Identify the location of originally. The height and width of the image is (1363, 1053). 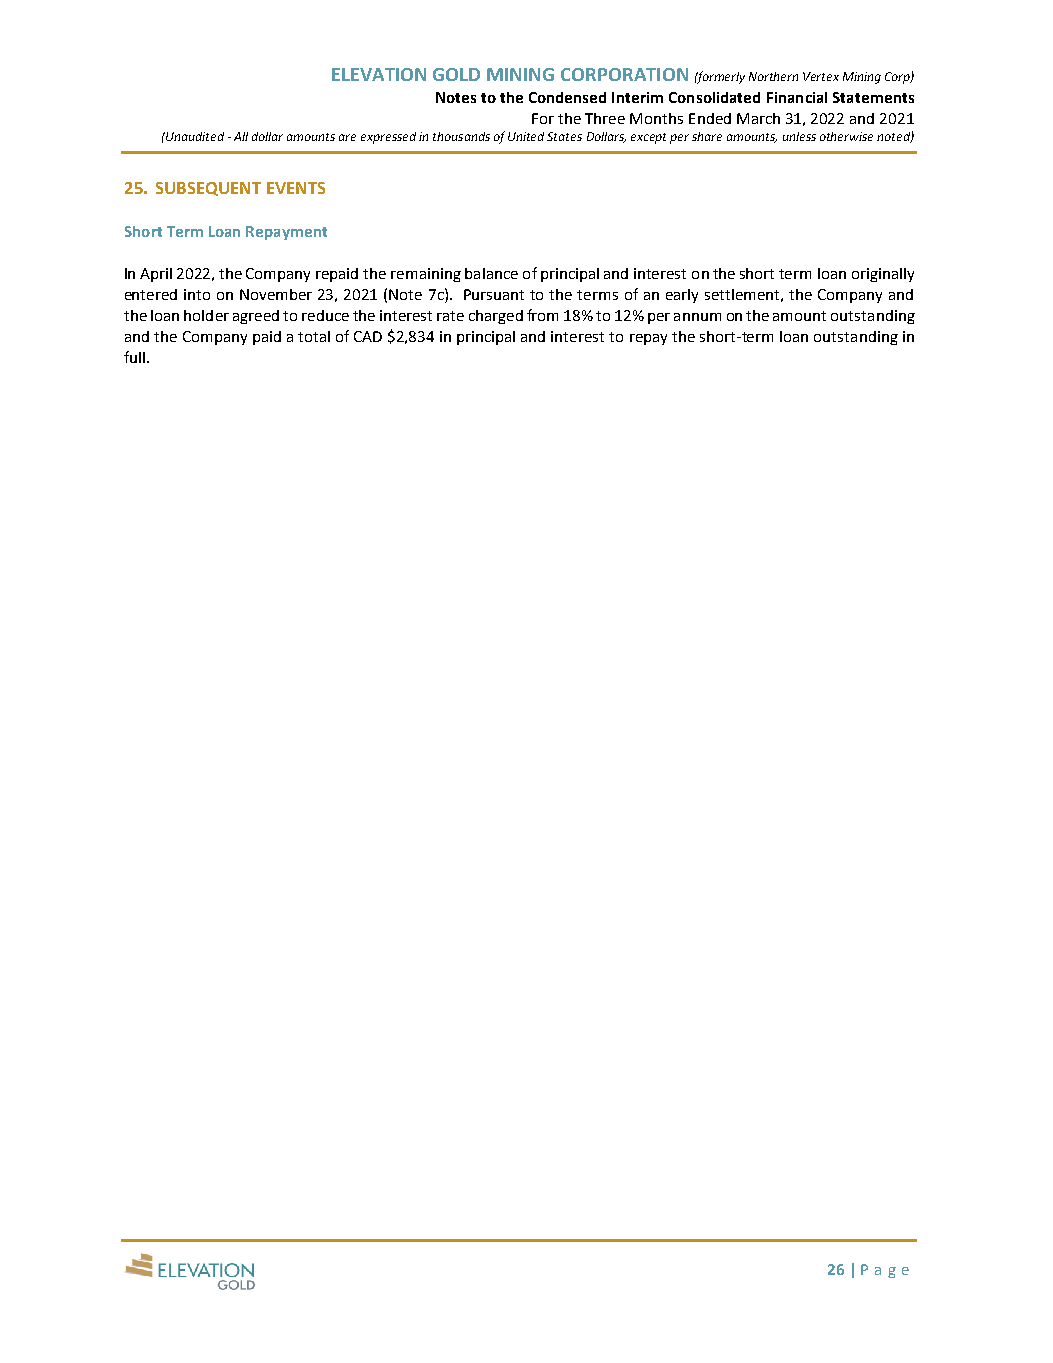
(883, 275).
